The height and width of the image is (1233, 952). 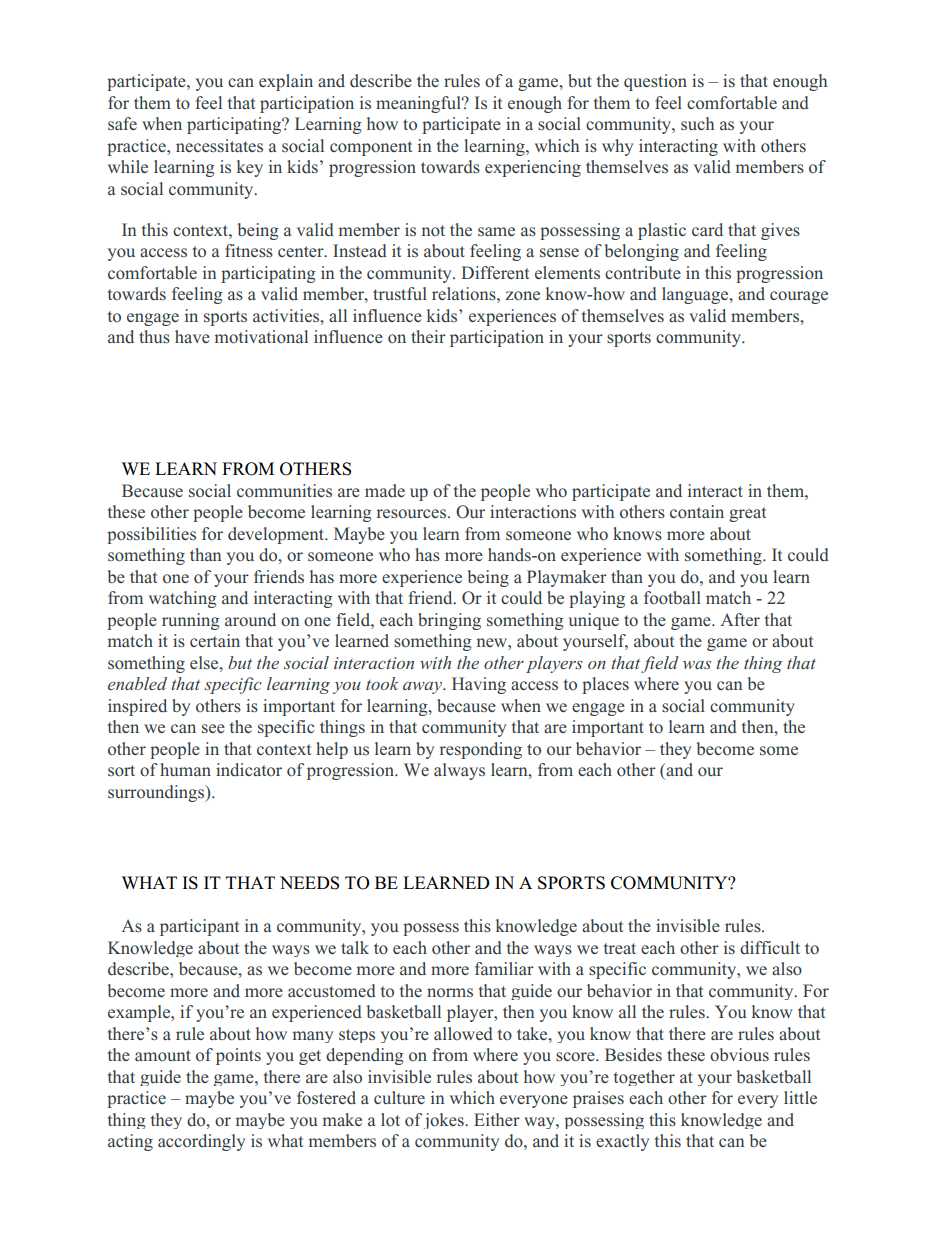 I want to click on obvious, so click(x=739, y=1055).
